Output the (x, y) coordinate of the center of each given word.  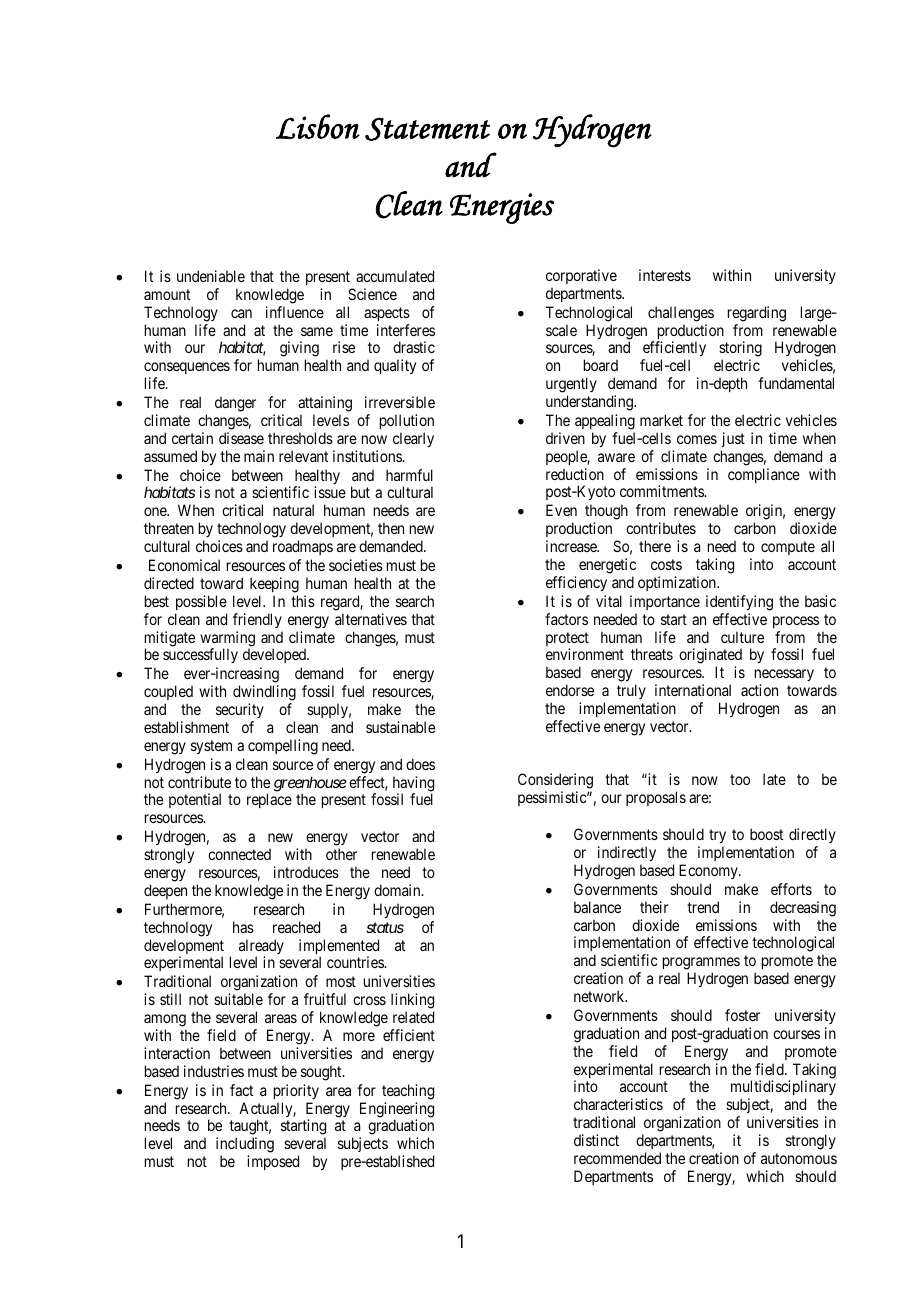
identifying (739, 603)
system (211, 747)
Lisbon (318, 126)
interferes (406, 330)
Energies (502, 208)
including (245, 1146)
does (420, 764)
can (241, 313)
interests (665, 275)
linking (412, 1002)
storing (740, 350)
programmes (701, 965)
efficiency (576, 583)
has (243, 927)
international (693, 690)
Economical (184, 565)
